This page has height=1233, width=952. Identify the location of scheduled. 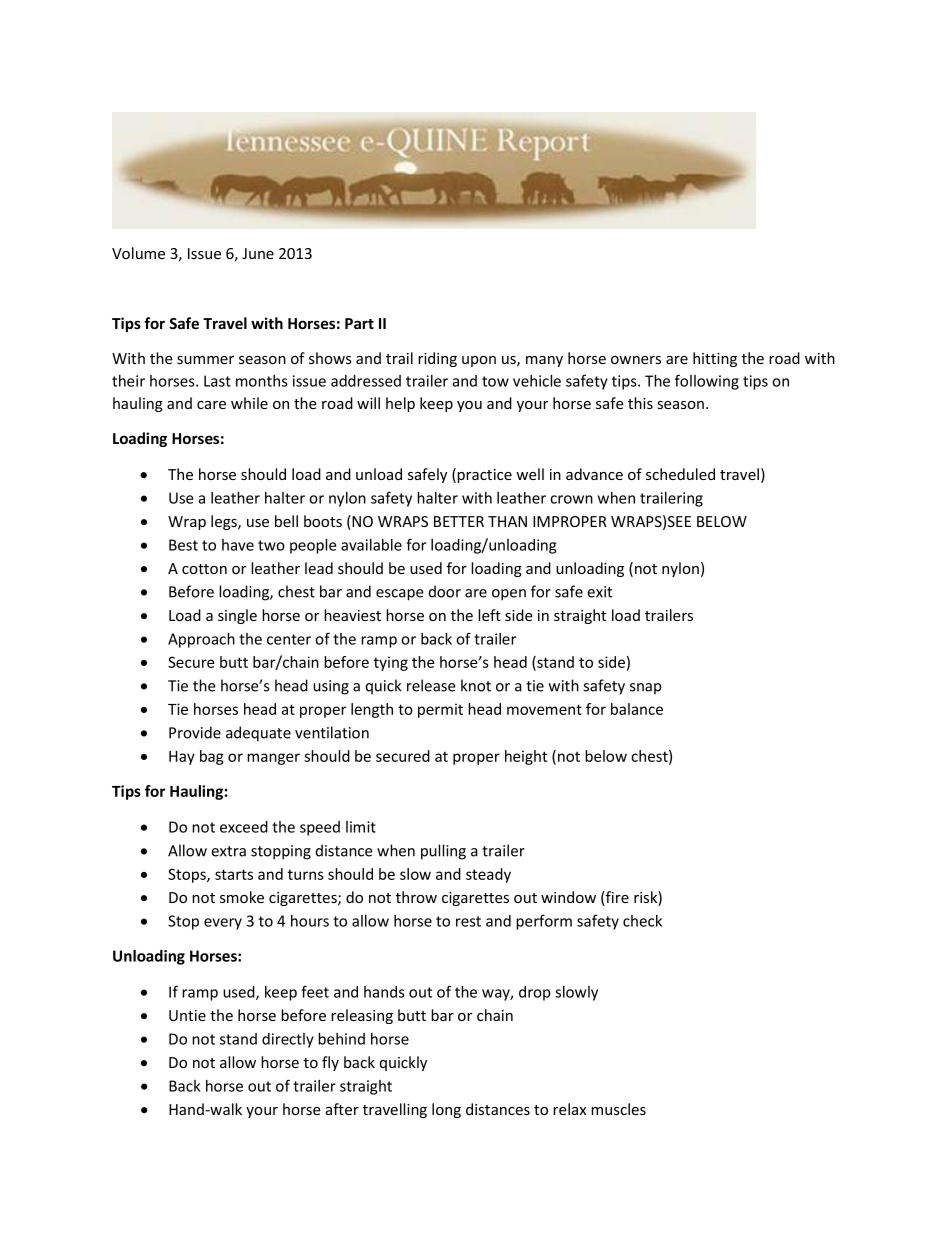
(680, 474).
